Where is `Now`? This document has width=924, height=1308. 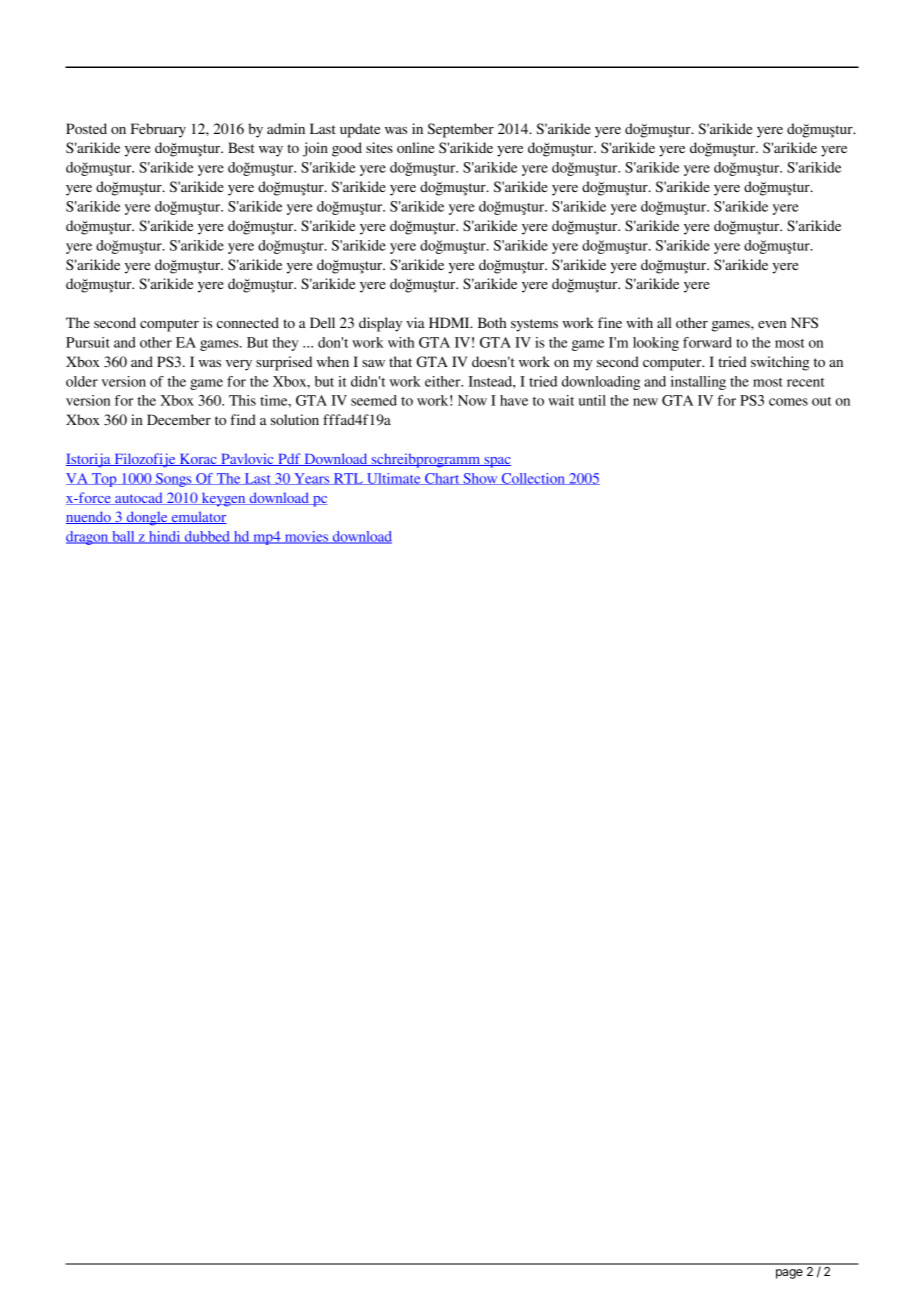 Now is located at coordinates (472, 400).
